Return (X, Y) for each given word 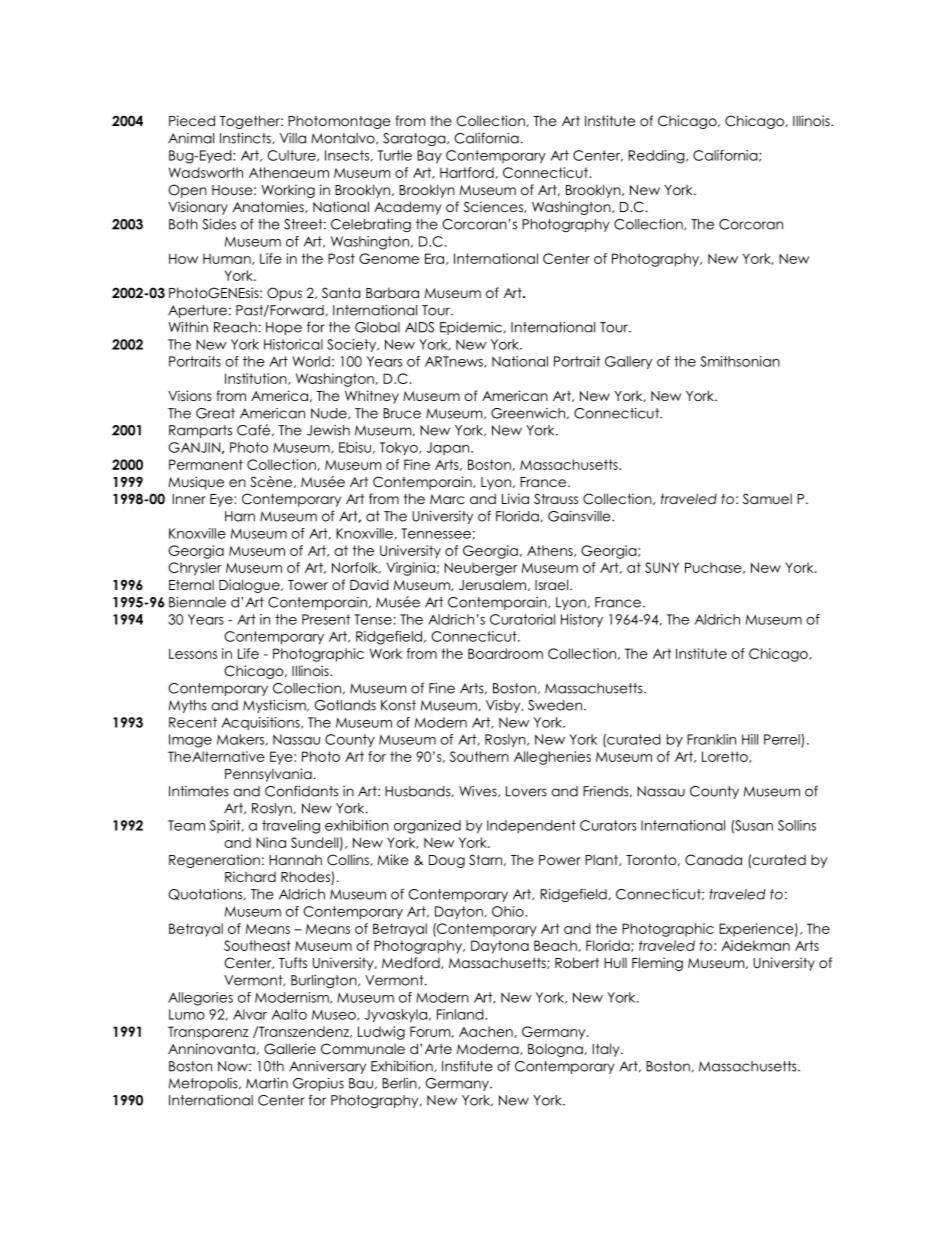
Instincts (246, 138)
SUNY (662, 567)
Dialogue (250, 586)
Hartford (467, 172)
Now (234, 1066)
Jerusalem (492, 585)
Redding (657, 157)
